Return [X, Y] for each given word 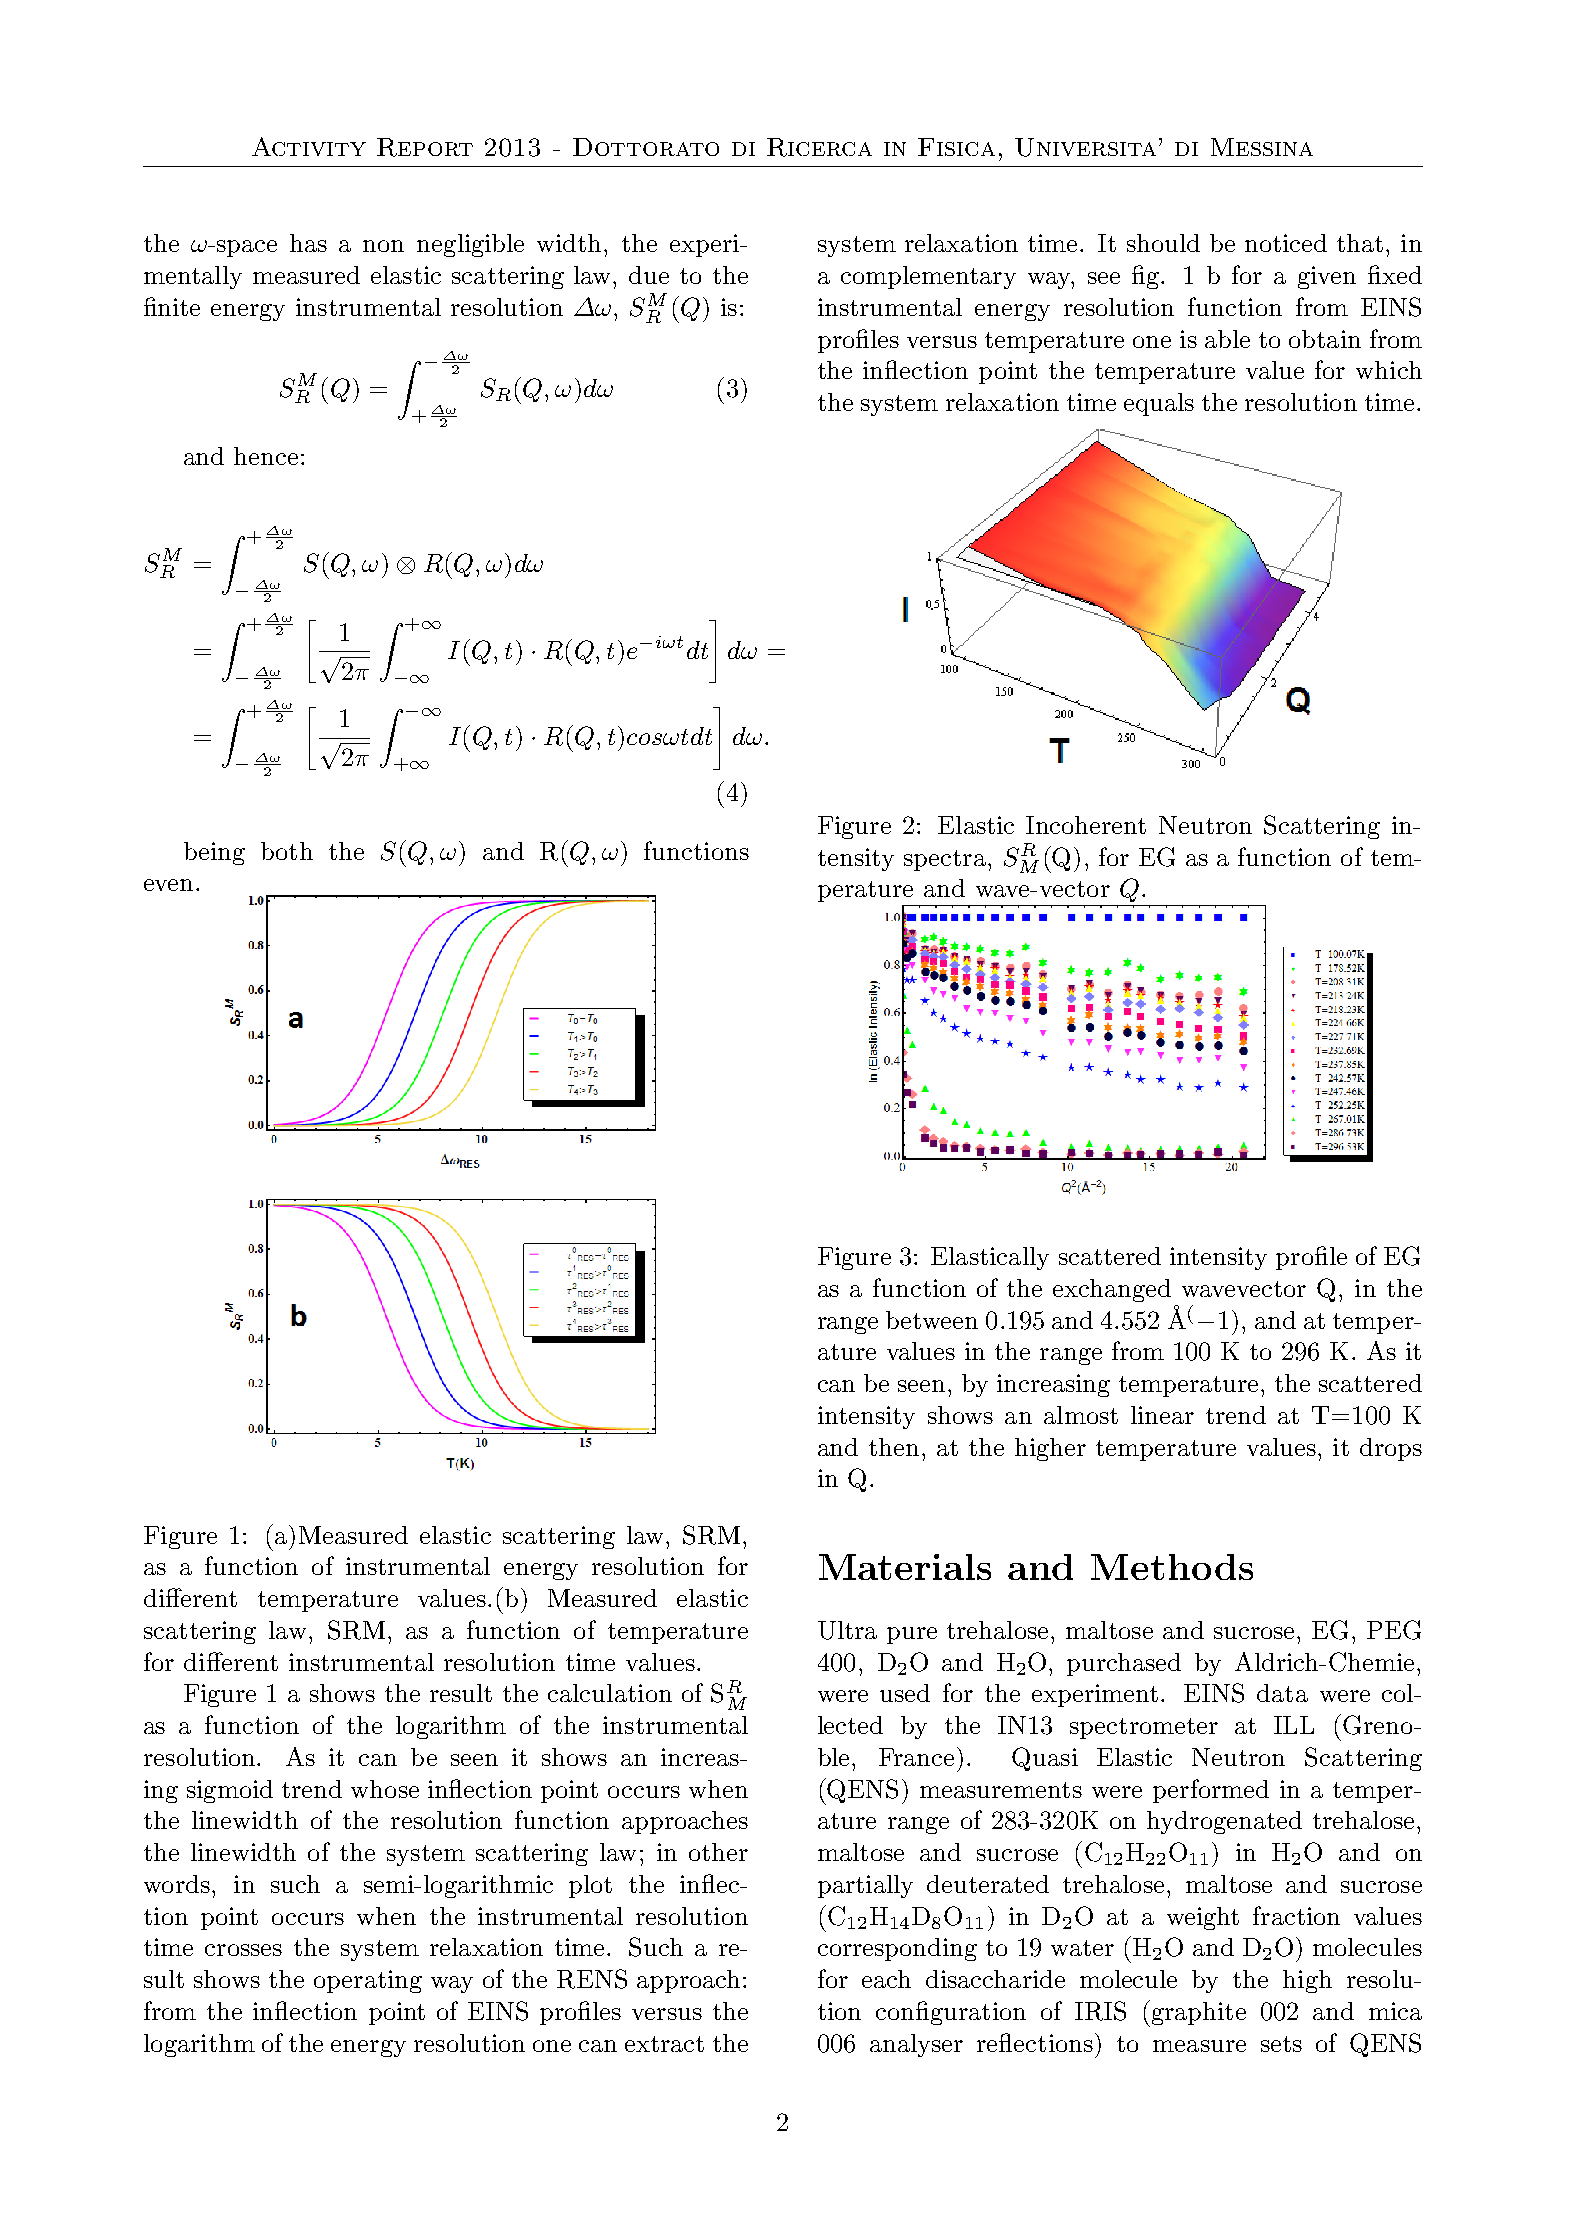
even [168, 885]
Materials [905, 1567]
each [886, 1979]
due [649, 275]
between [932, 1320]
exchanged [1112, 1290]
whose [385, 1789]
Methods [1172, 1567]
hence [266, 456]
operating [368, 1981]
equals [1159, 404]
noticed [1286, 243]
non [383, 246]
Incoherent [1086, 825]
